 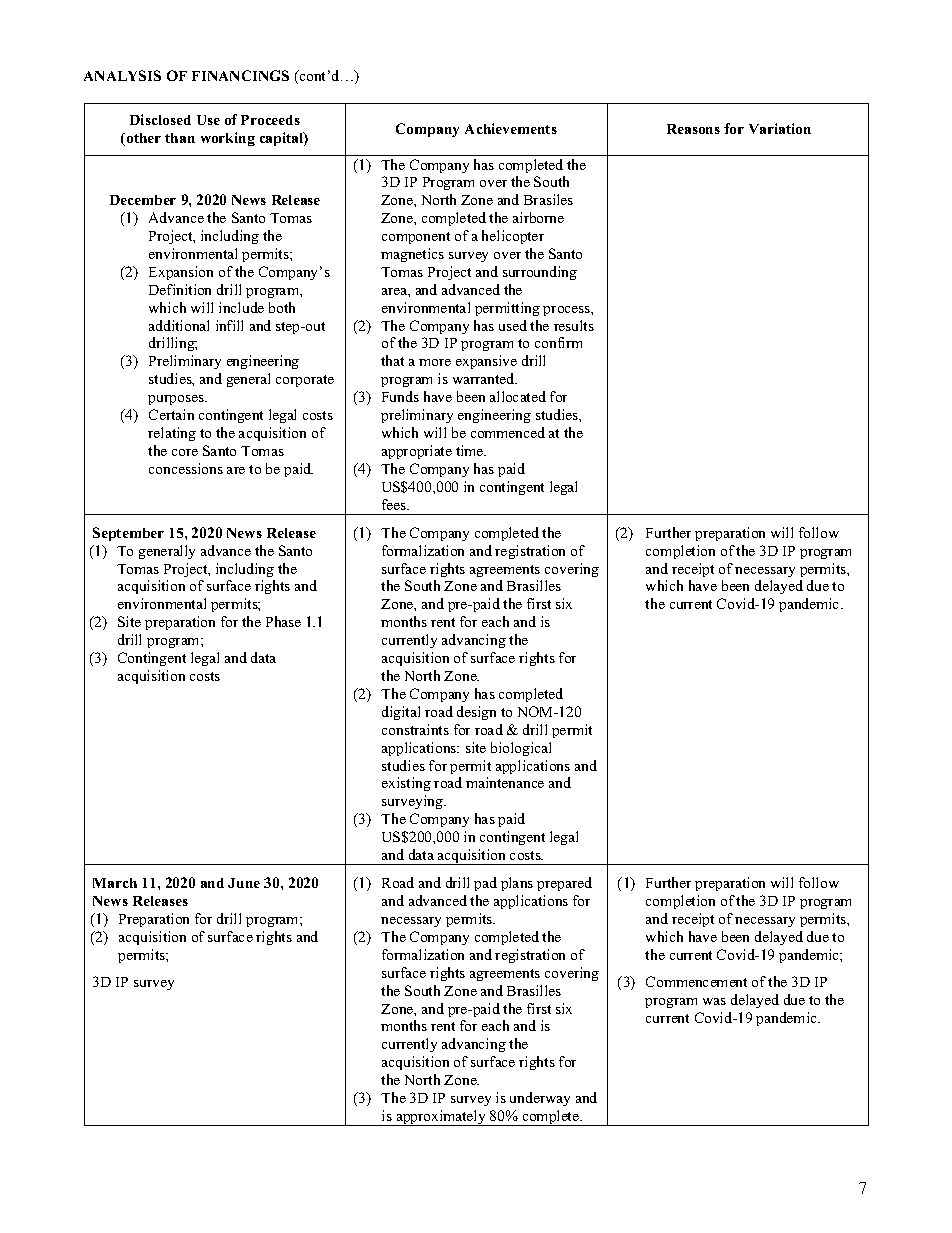 What do you see at coordinates (511, 128) in the image?
I see `Achievements` at bounding box center [511, 128].
